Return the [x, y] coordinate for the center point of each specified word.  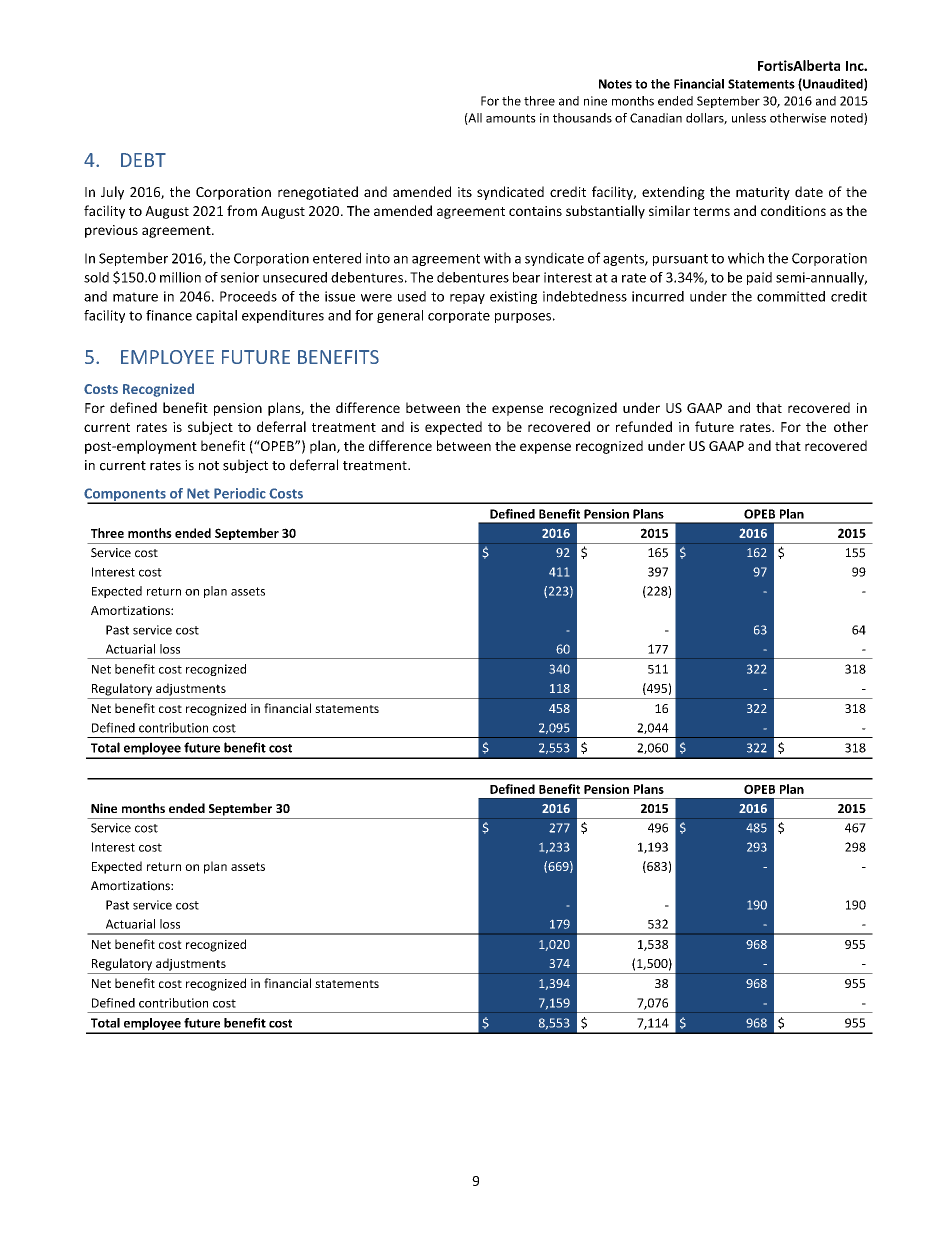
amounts [511, 118]
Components [126, 496]
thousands [582, 118]
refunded [644, 426]
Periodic [240, 493]
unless [749, 118]
